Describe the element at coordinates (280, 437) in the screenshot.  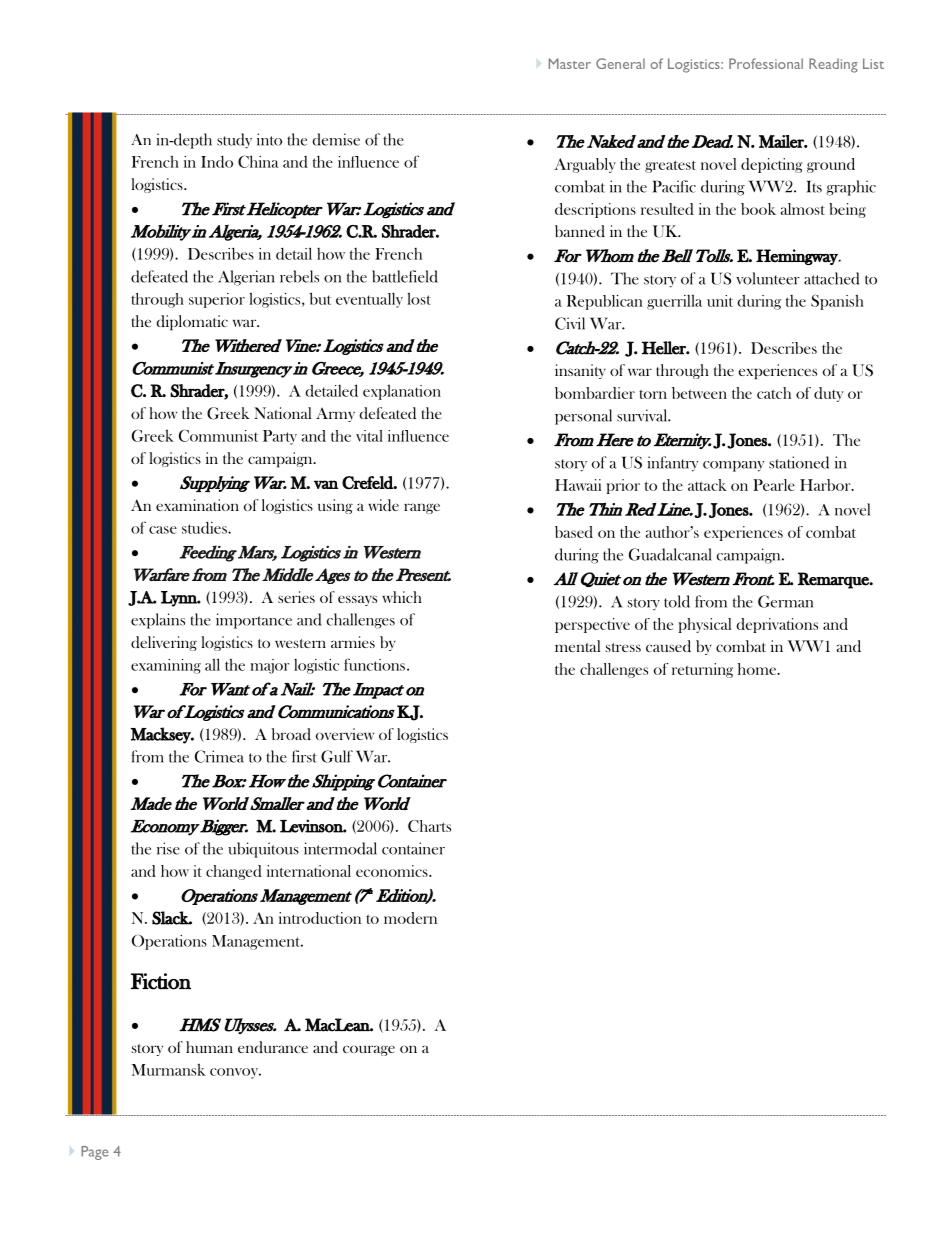
I see `Party` at that location.
